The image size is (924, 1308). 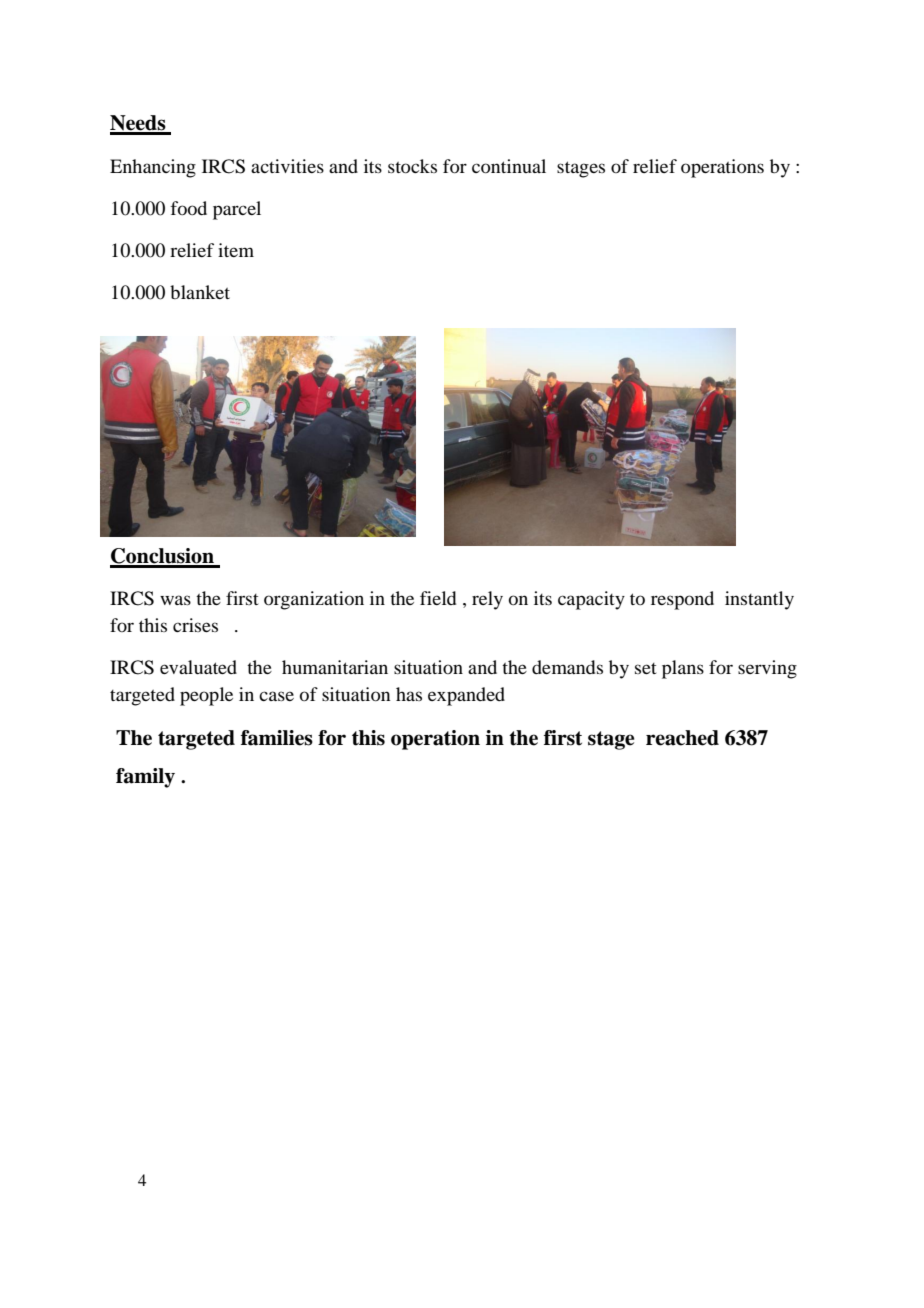 I want to click on stocks, so click(x=412, y=166).
